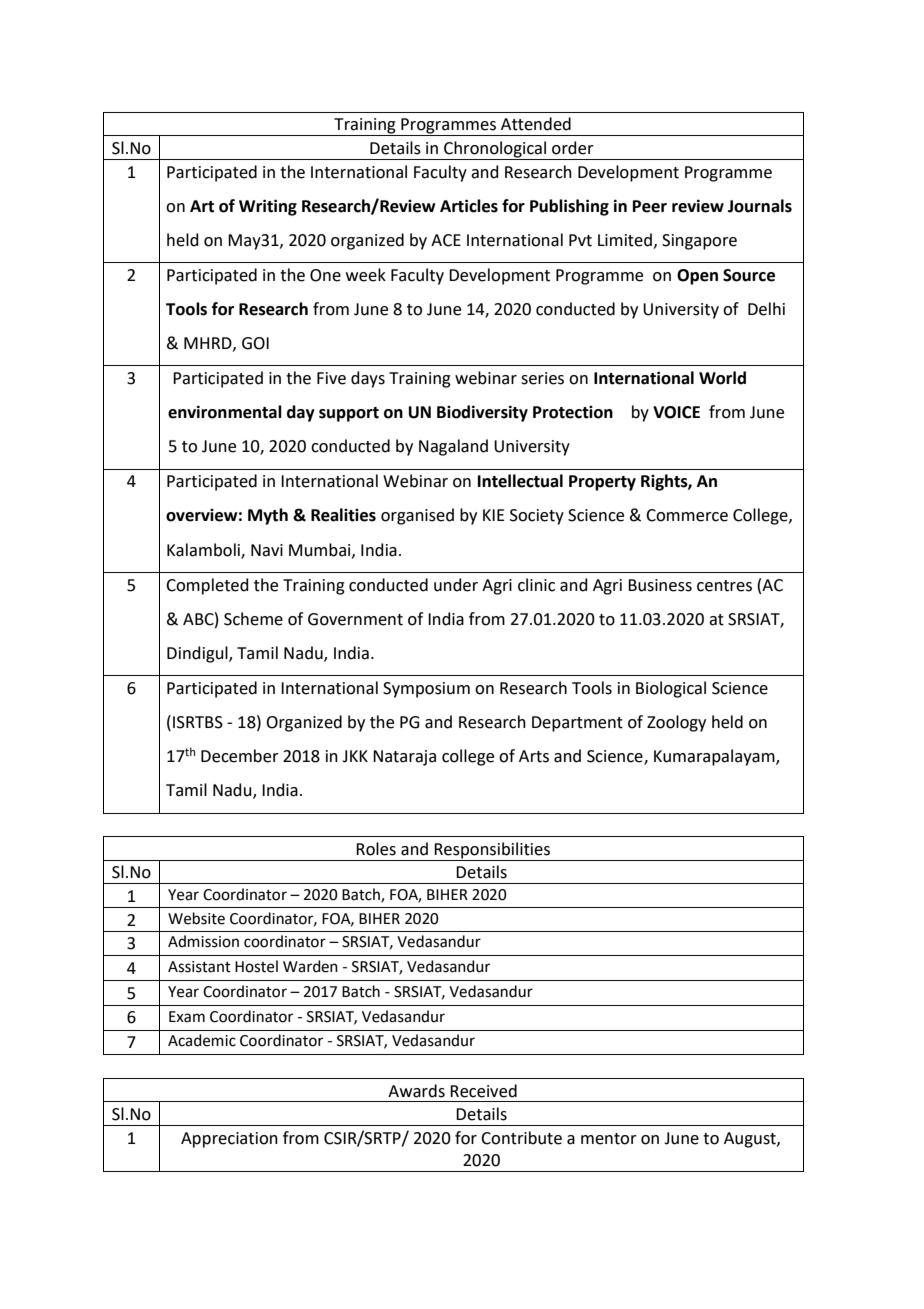 The width and height of the screenshot is (924, 1309). What do you see at coordinates (253, 619) in the screenshot?
I see `Scheme` at bounding box center [253, 619].
